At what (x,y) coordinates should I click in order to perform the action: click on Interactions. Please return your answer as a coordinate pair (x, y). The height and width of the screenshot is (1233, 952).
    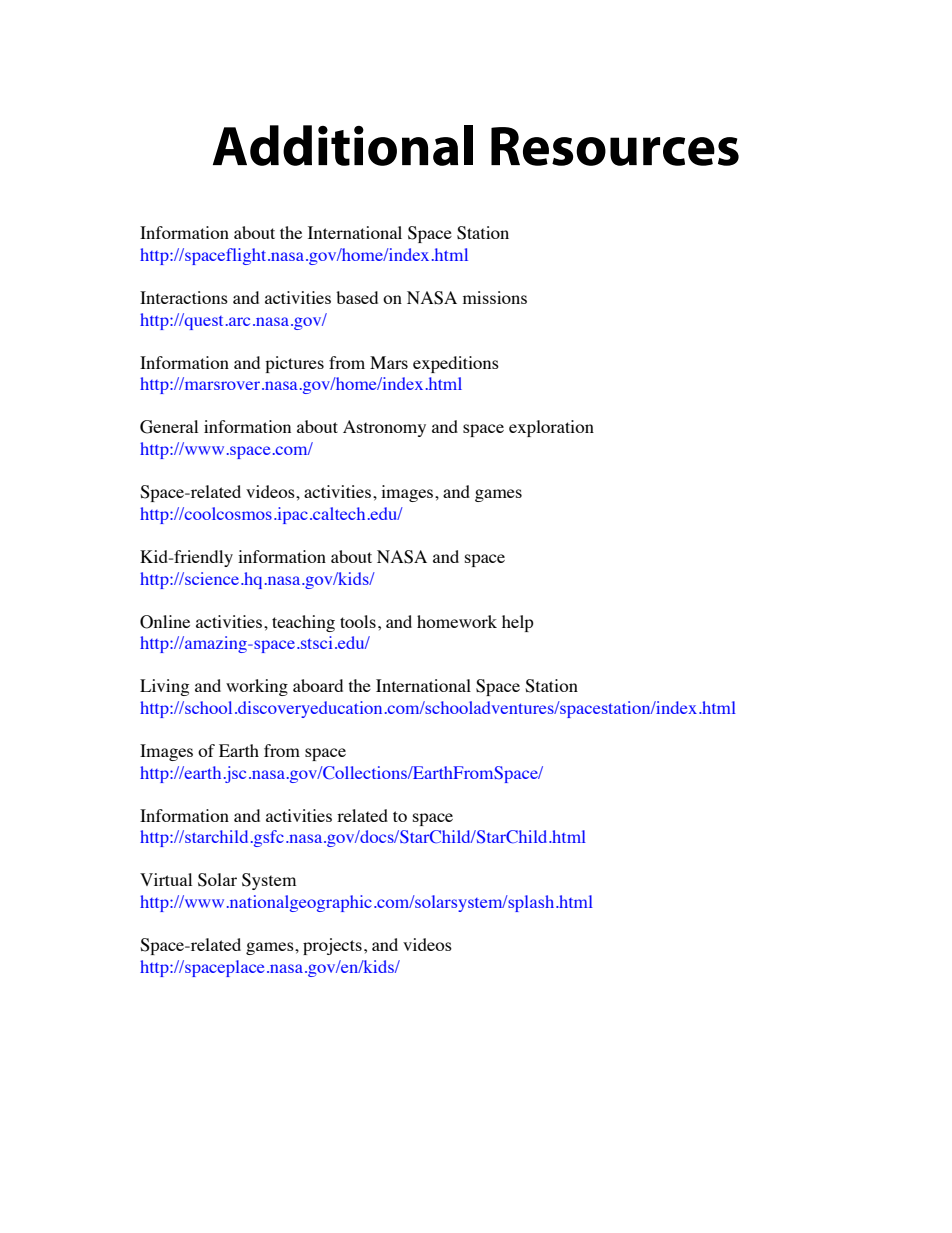
    Looking at the image, I should click on (184, 297).
